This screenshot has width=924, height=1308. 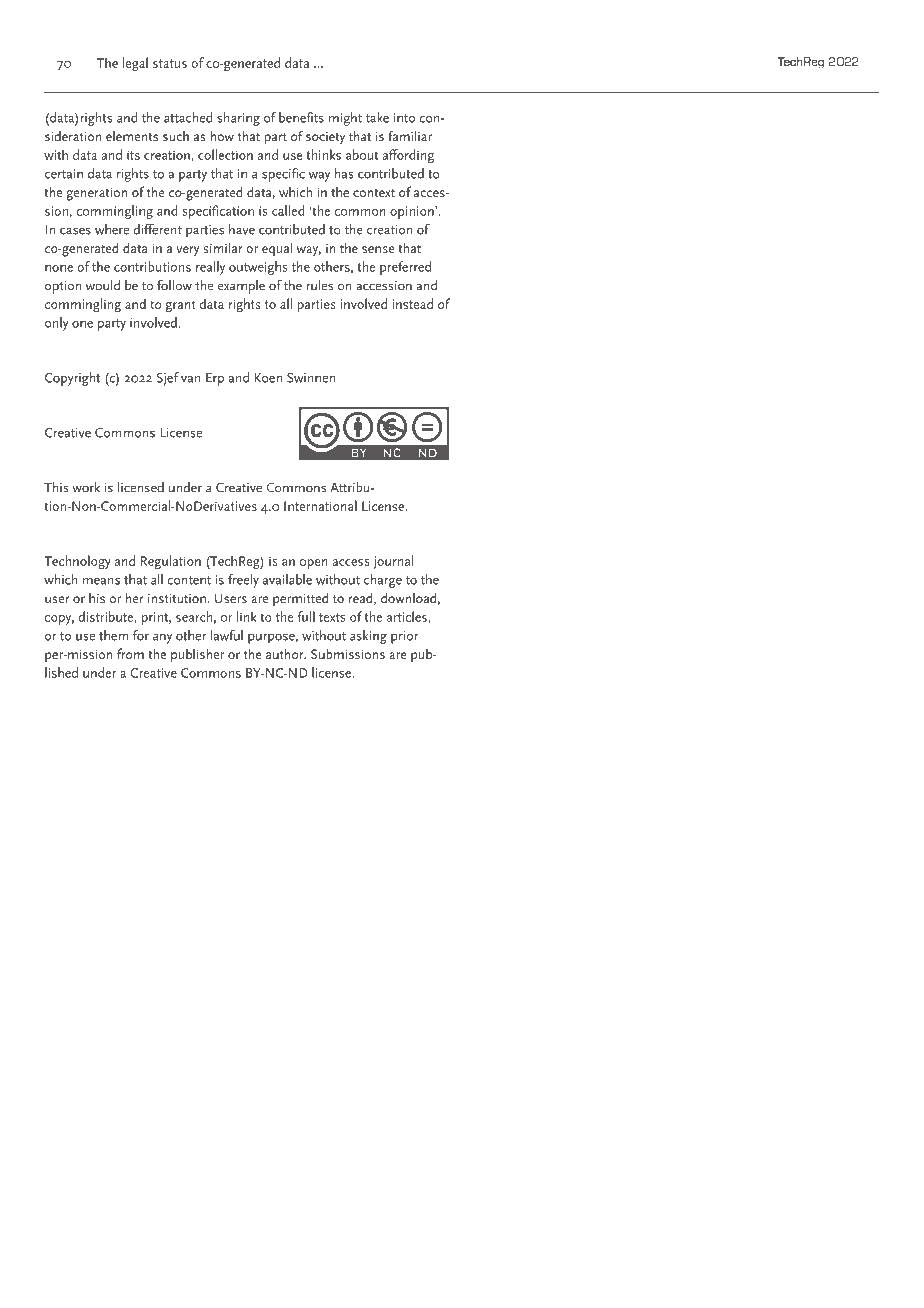 I want to click on instead, so click(x=412, y=303).
